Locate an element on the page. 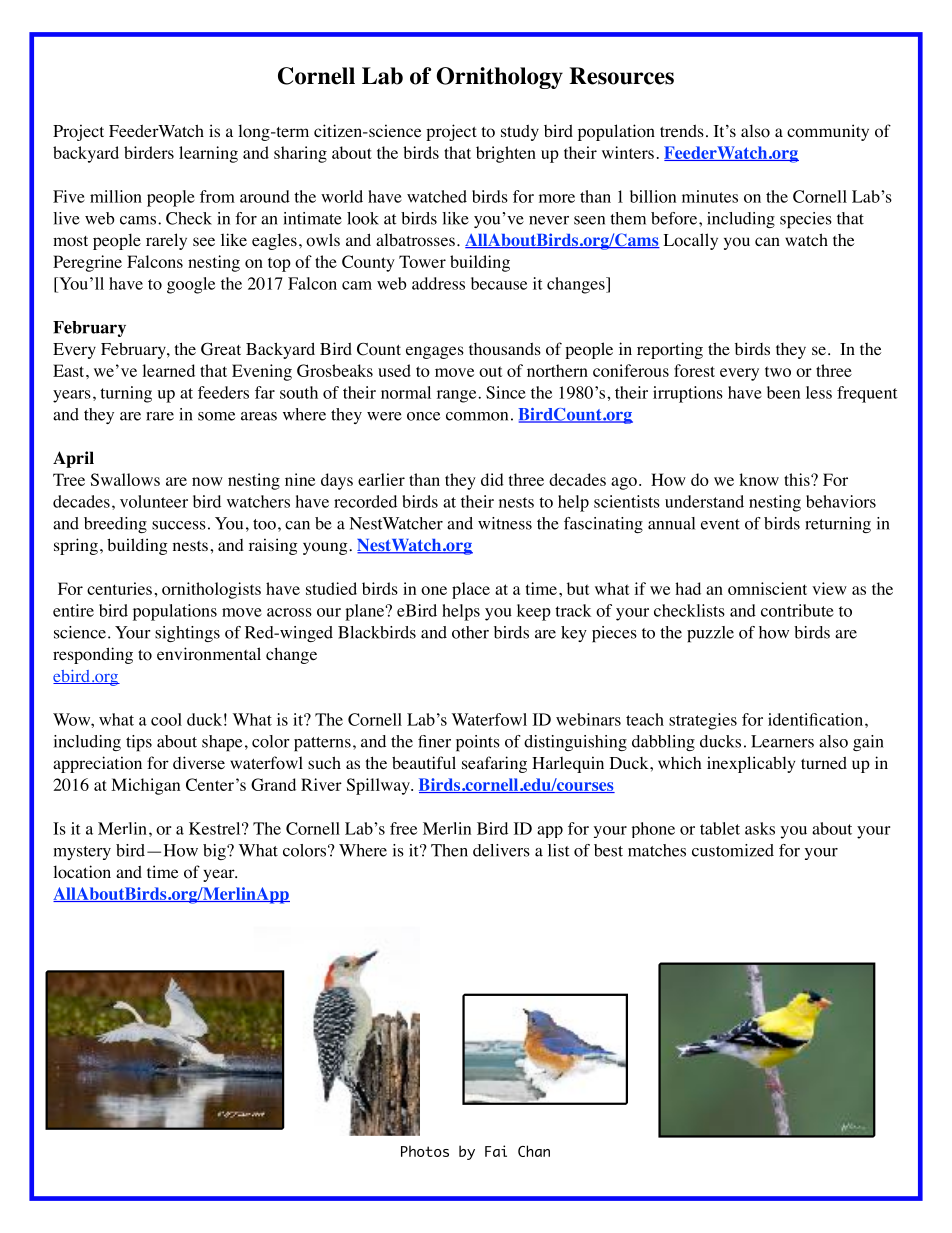 Image resolution: width=952 pixels, height=1233 pixels. community is located at coordinates (828, 132).
